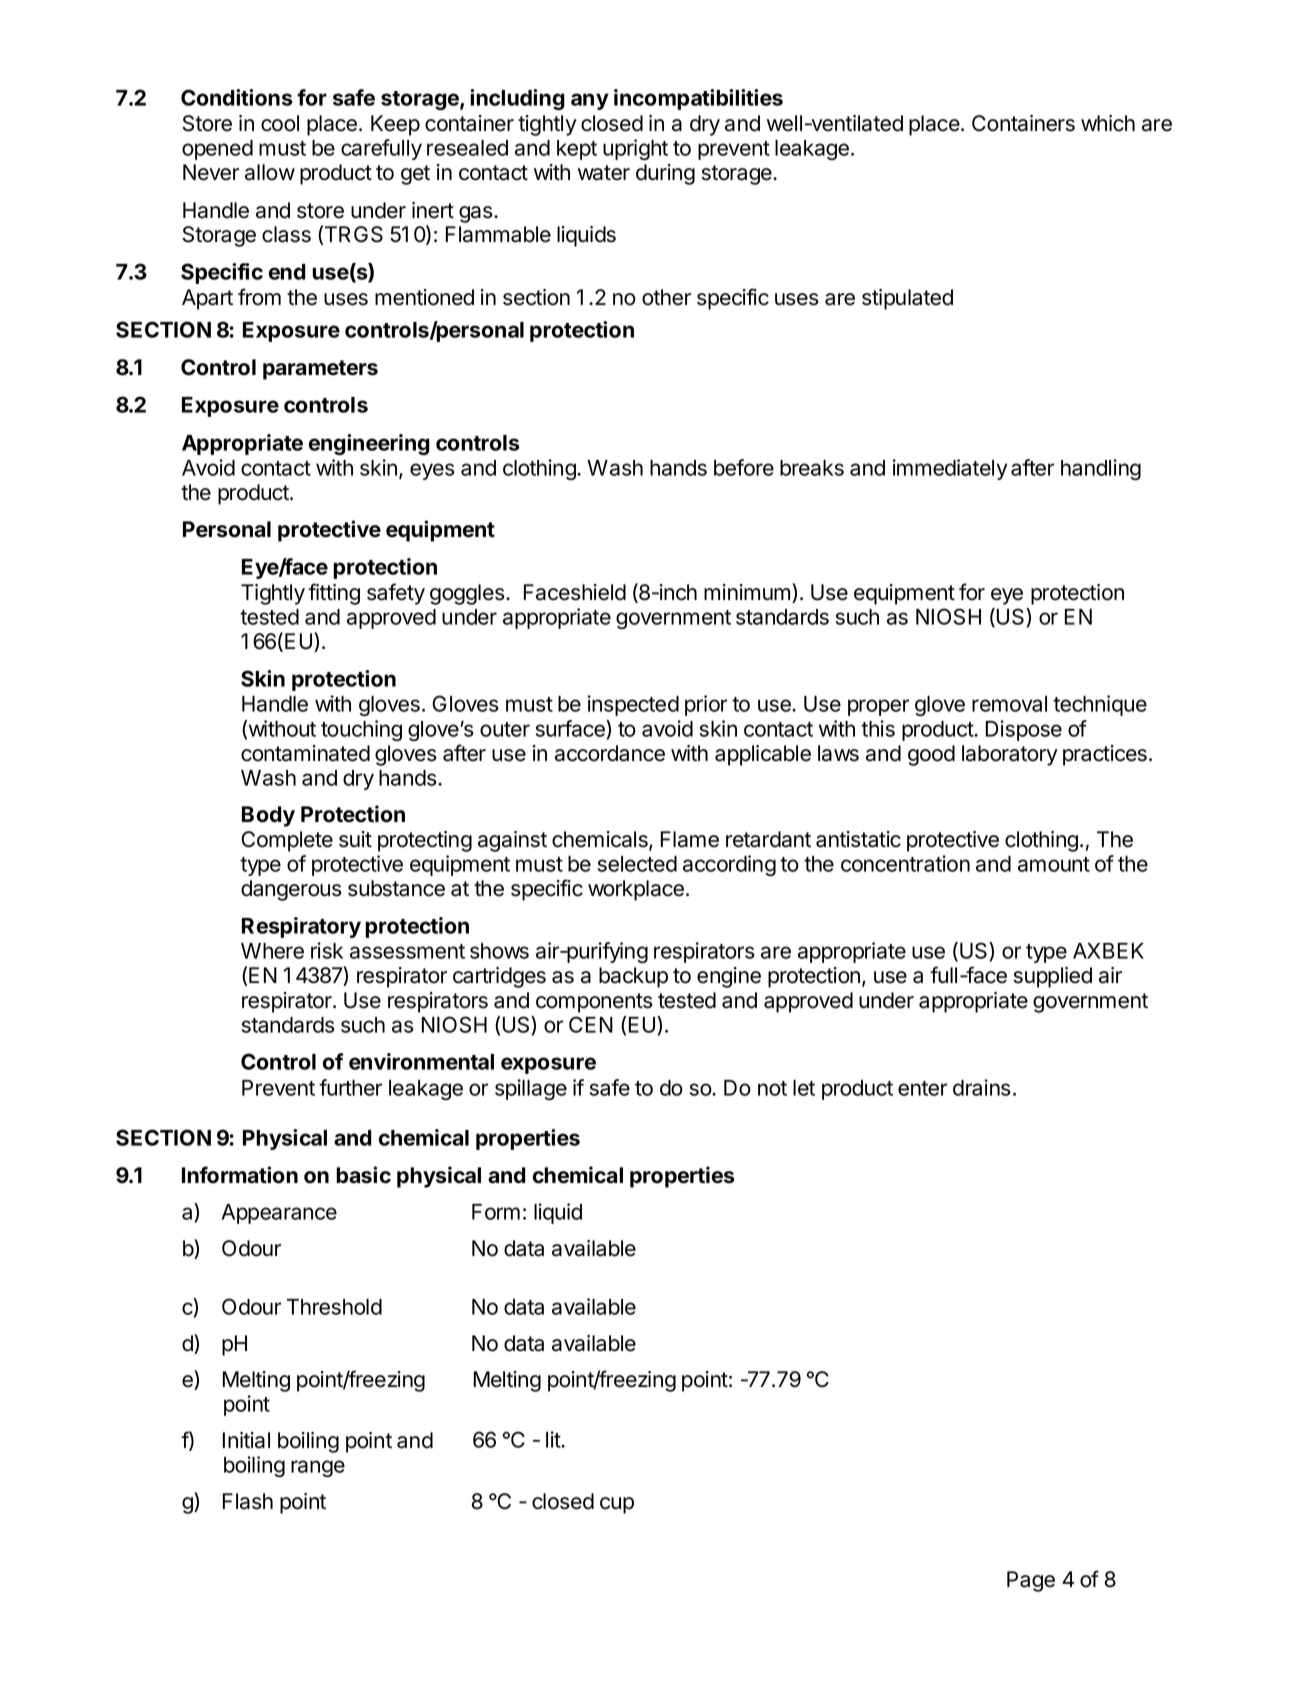 The width and height of the screenshot is (1316, 1703). Describe the element at coordinates (1031, 1581) in the screenshot. I see `Page` at that location.
